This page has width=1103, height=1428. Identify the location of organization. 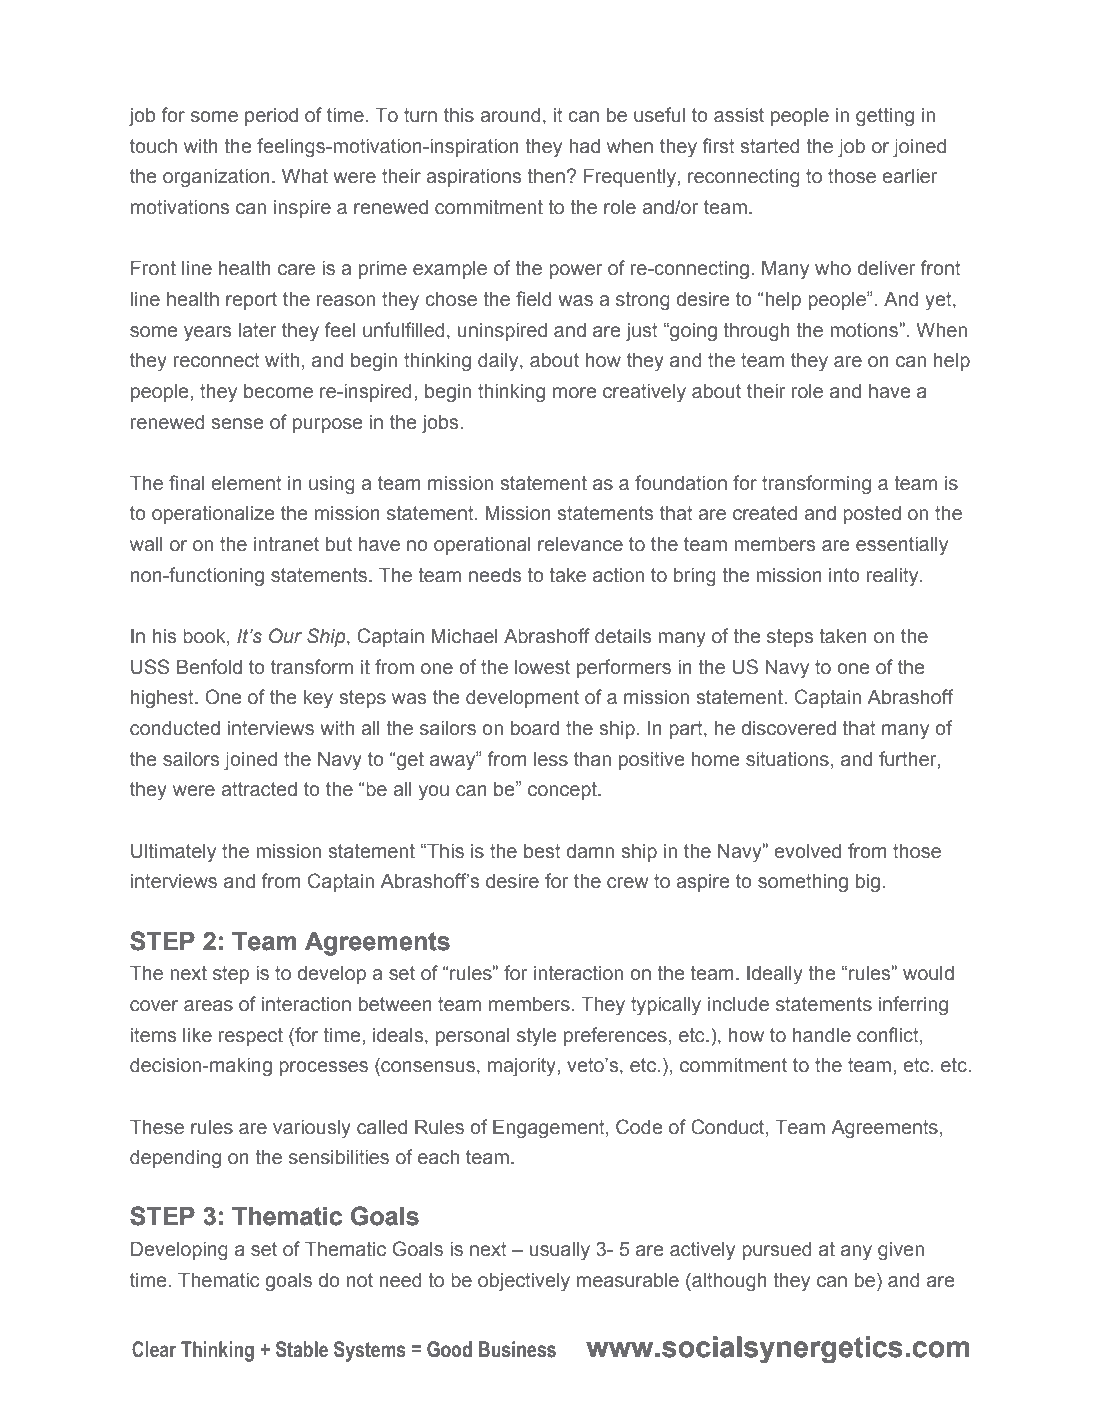
(216, 178).
